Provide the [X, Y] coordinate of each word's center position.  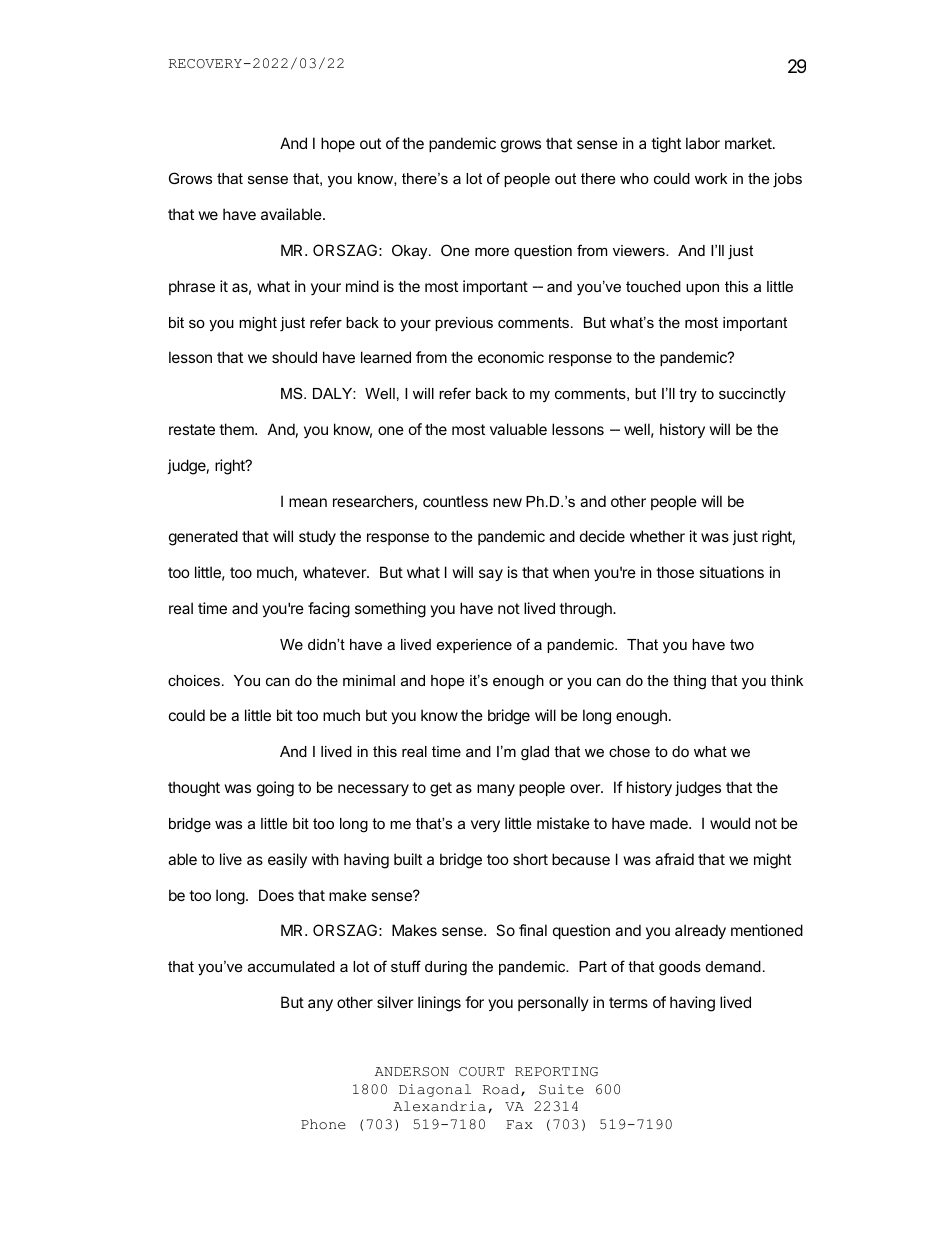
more [492, 251]
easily [287, 860]
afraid [674, 859]
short [530, 859]
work [711, 178]
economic [511, 357]
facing [329, 610]
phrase [192, 287]
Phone [323, 1124]
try [688, 395]
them [237, 429]
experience [474, 646]
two [742, 644]
